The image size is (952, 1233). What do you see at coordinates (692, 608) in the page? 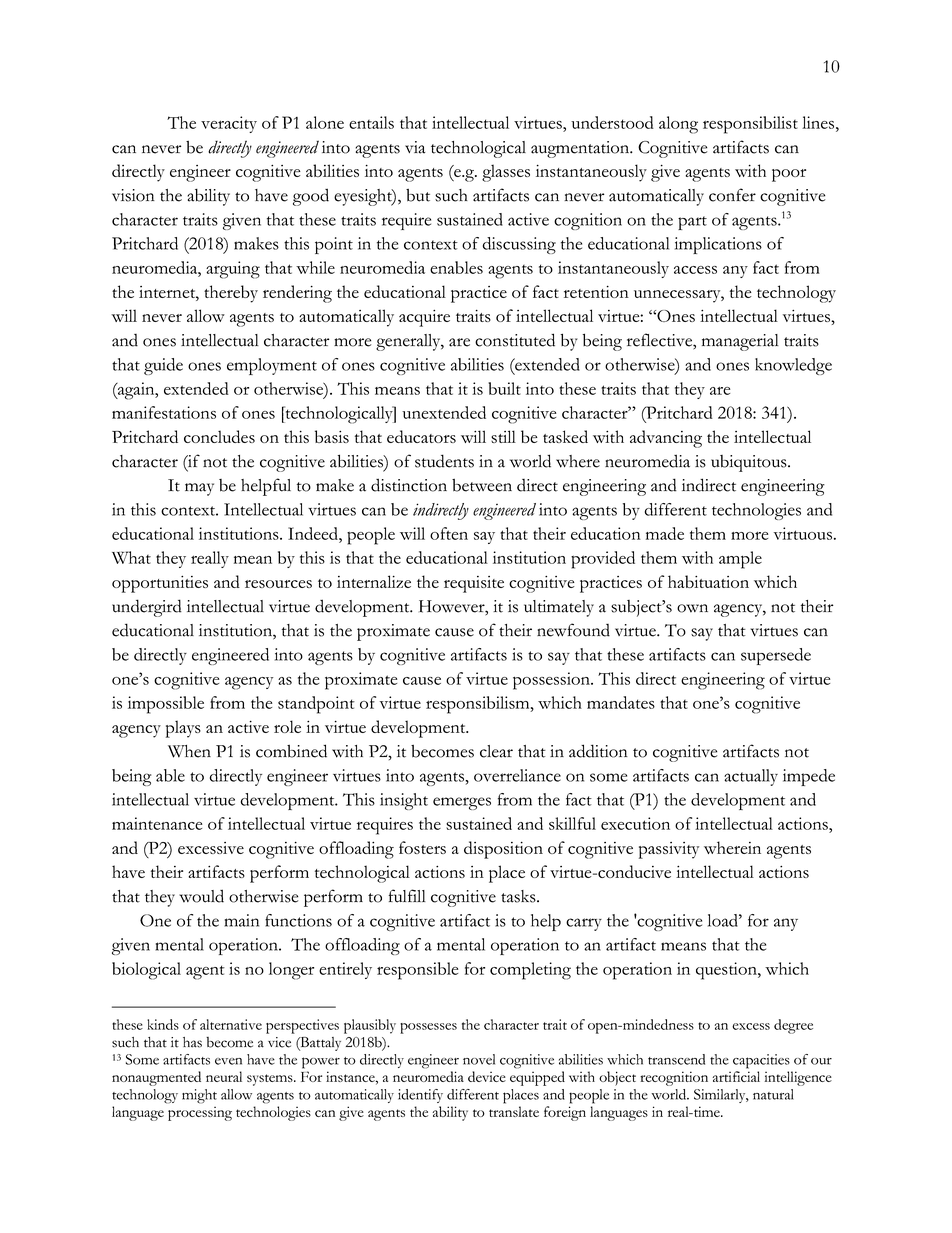
I see `own` at bounding box center [692, 608].
